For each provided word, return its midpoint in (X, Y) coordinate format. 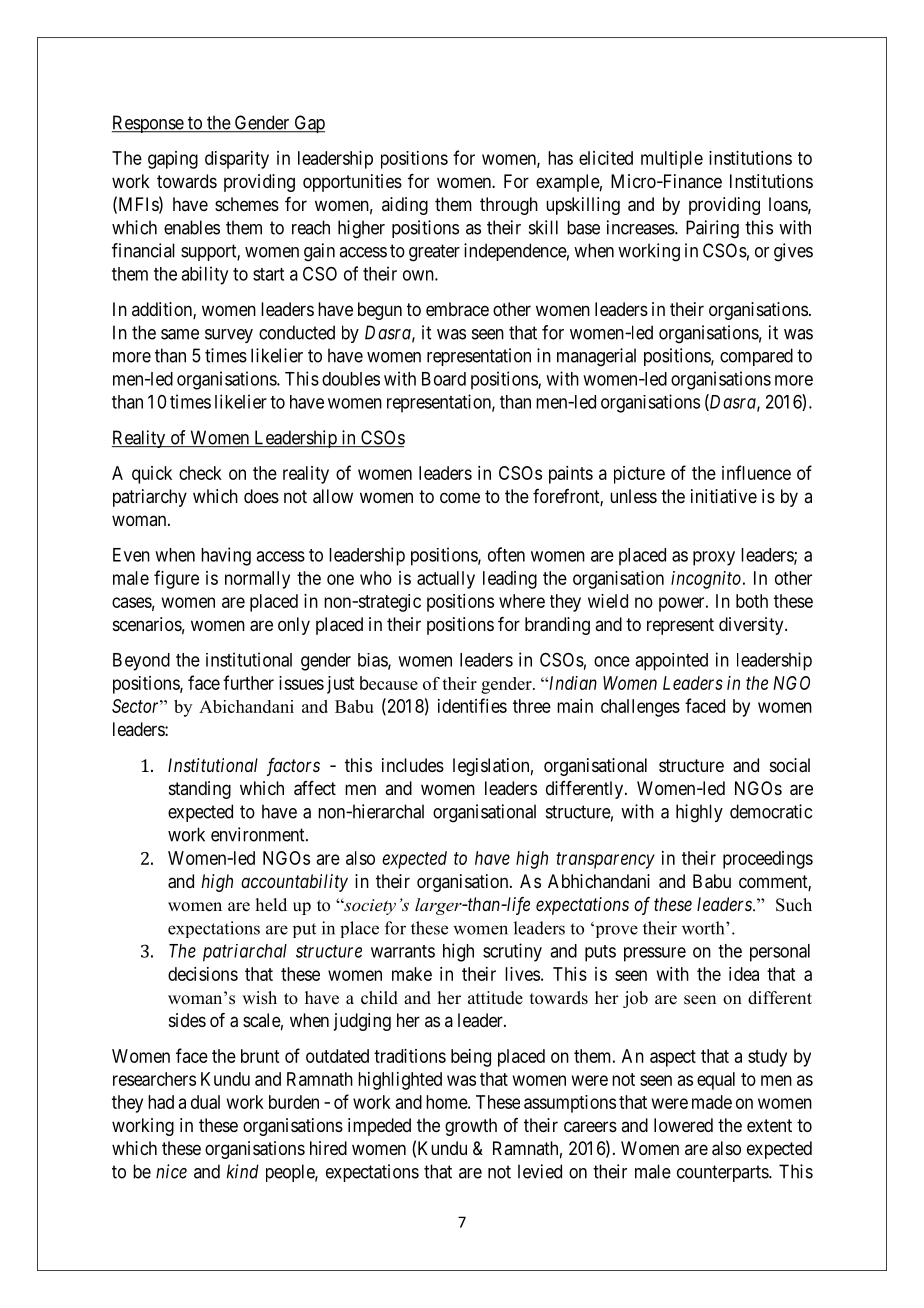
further (248, 682)
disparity (237, 160)
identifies (472, 705)
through (509, 206)
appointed (671, 662)
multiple (672, 160)
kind (243, 1171)
